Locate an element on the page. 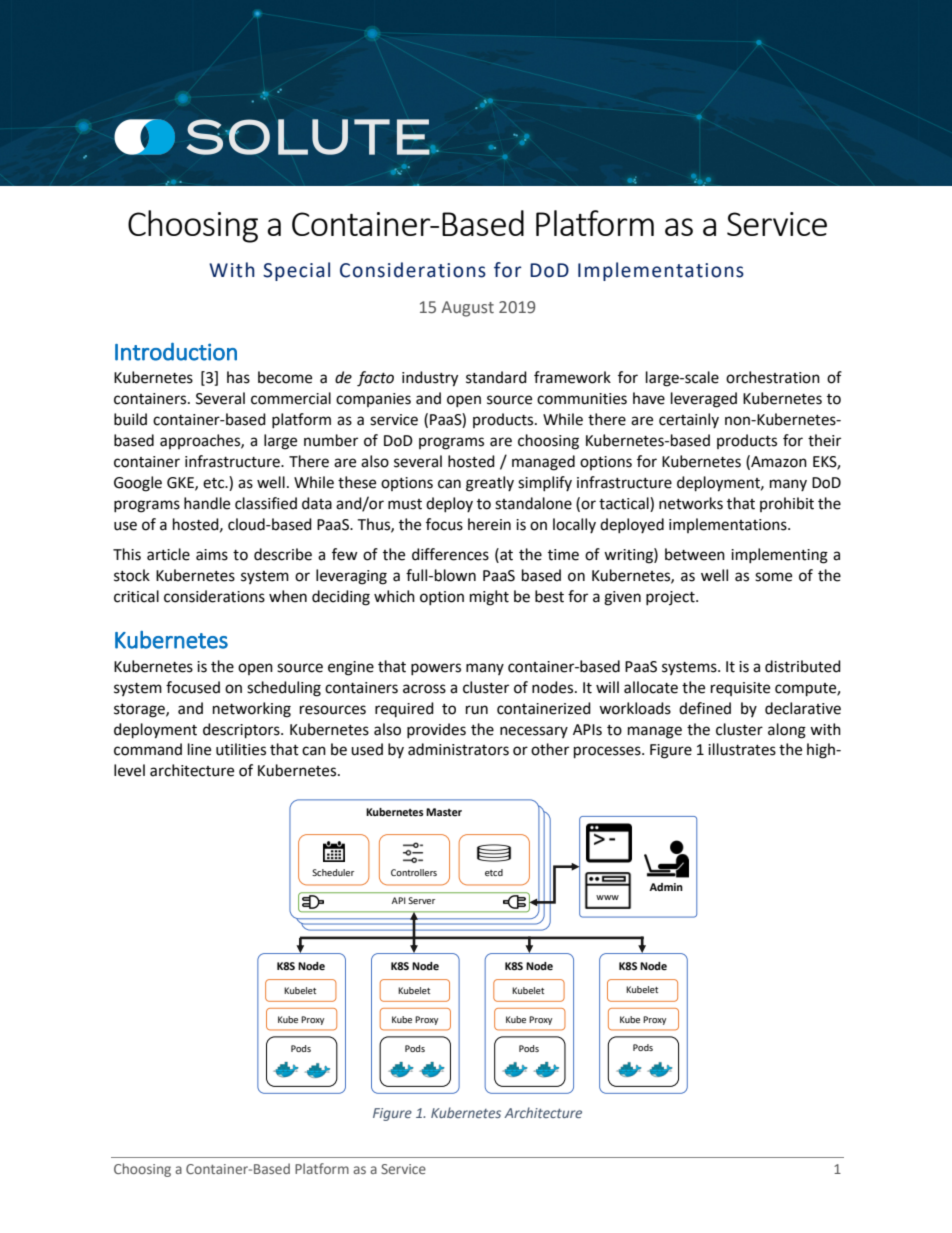 This page has height=1233, width=952. Scheduler is located at coordinates (333, 872).
